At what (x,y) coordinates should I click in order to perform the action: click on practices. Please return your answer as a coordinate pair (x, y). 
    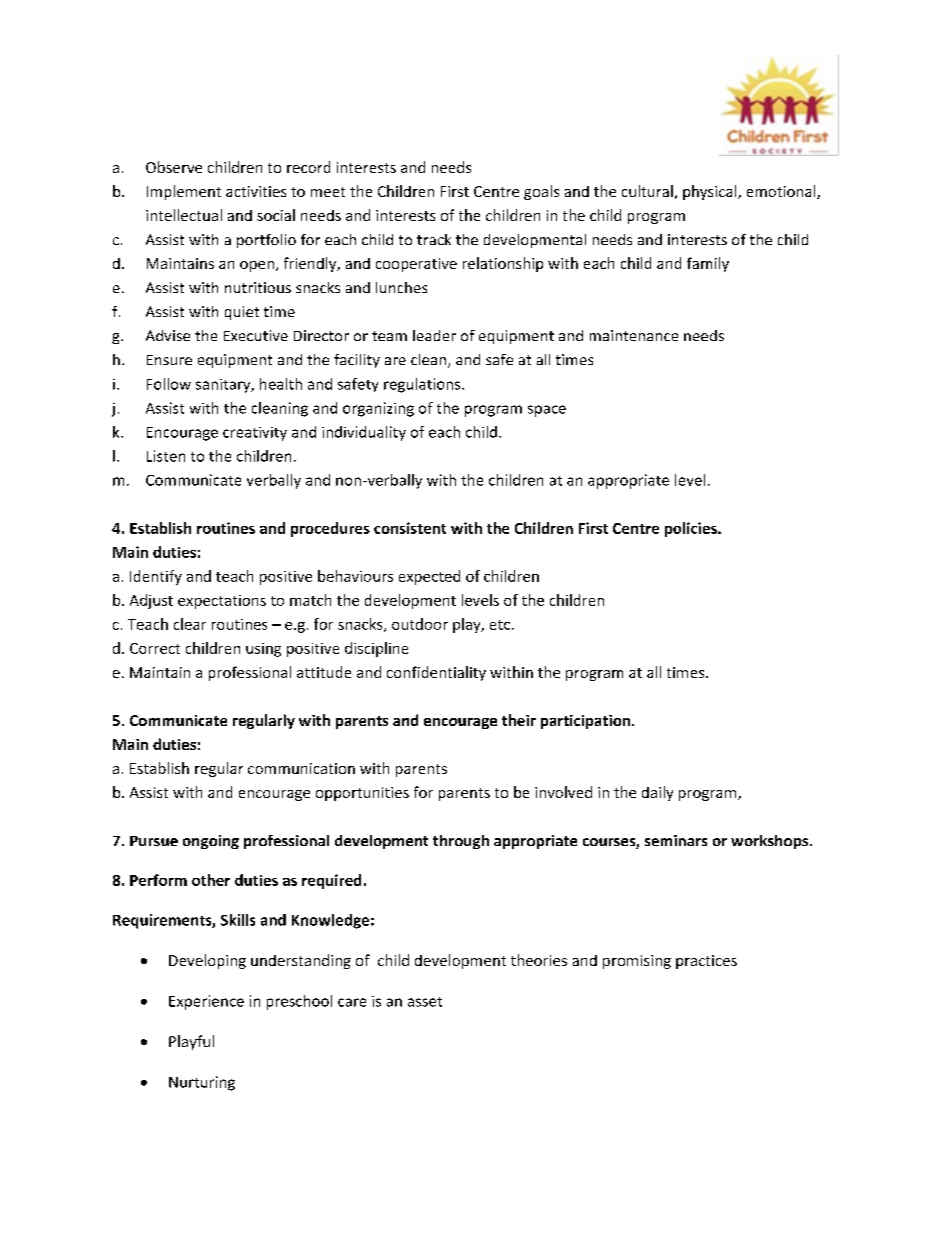
    Looking at the image, I should click on (706, 962).
